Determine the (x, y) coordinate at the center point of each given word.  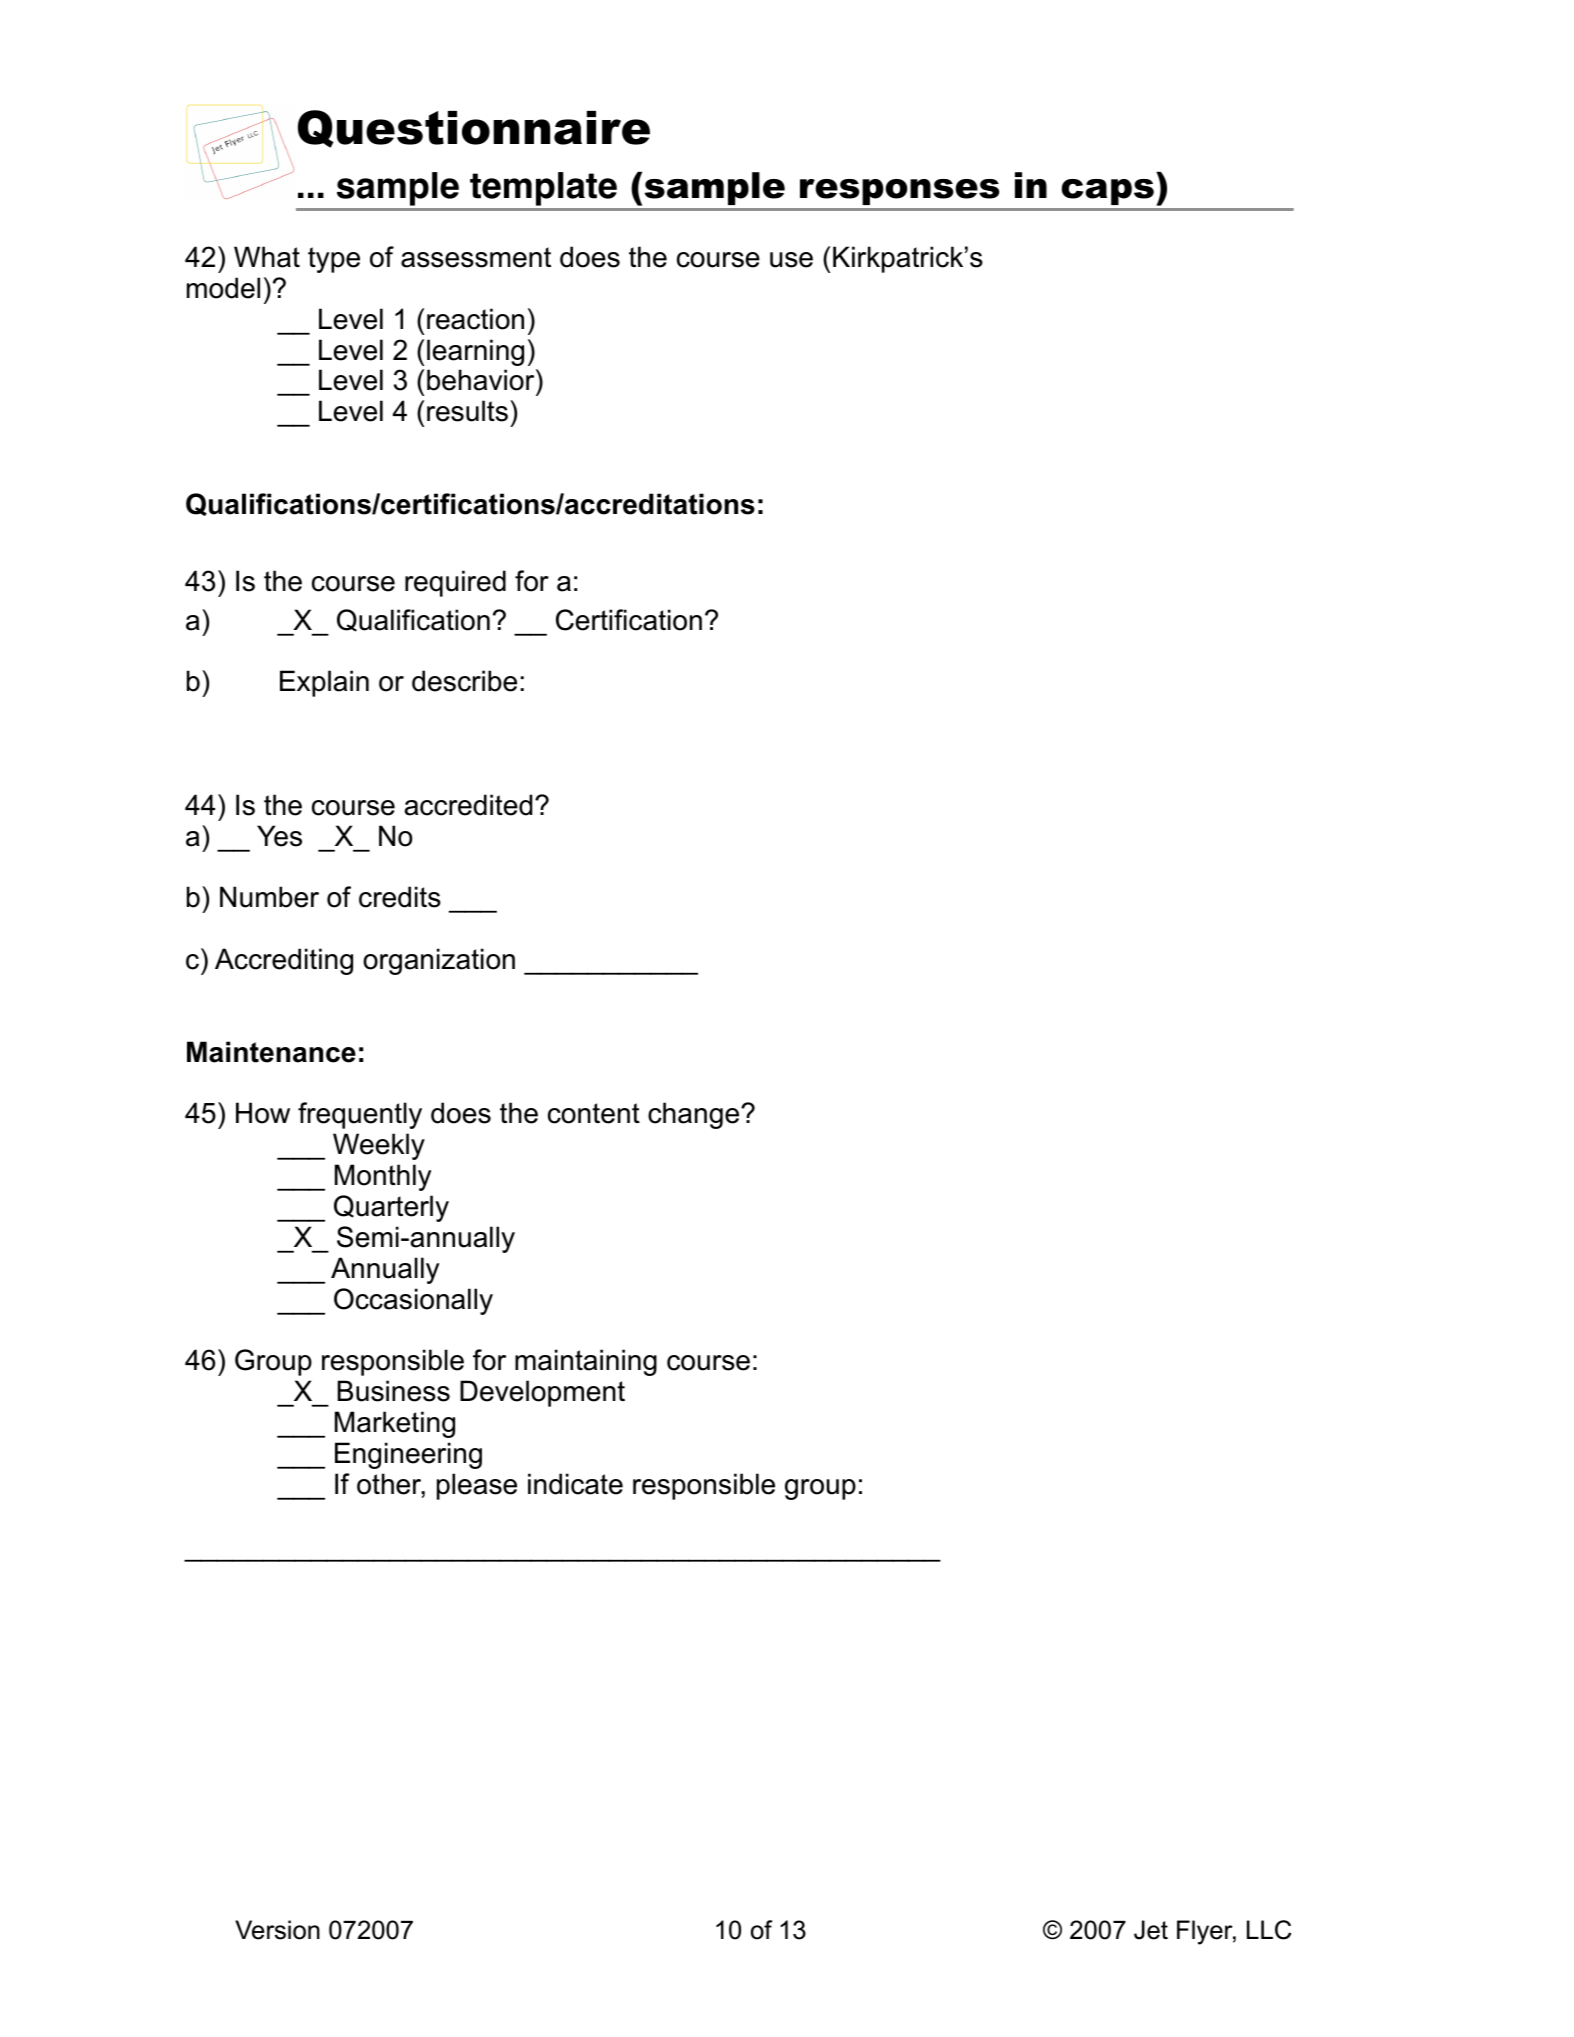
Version (277, 1930)
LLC (1269, 1930)
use (791, 260)
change (695, 1115)
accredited (468, 805)
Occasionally (413, 1301)
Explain (324, 683)
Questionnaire (474, 129)
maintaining (586, 1362)
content (594, 1113)
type (334, 260)
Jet (1151, 1930)
